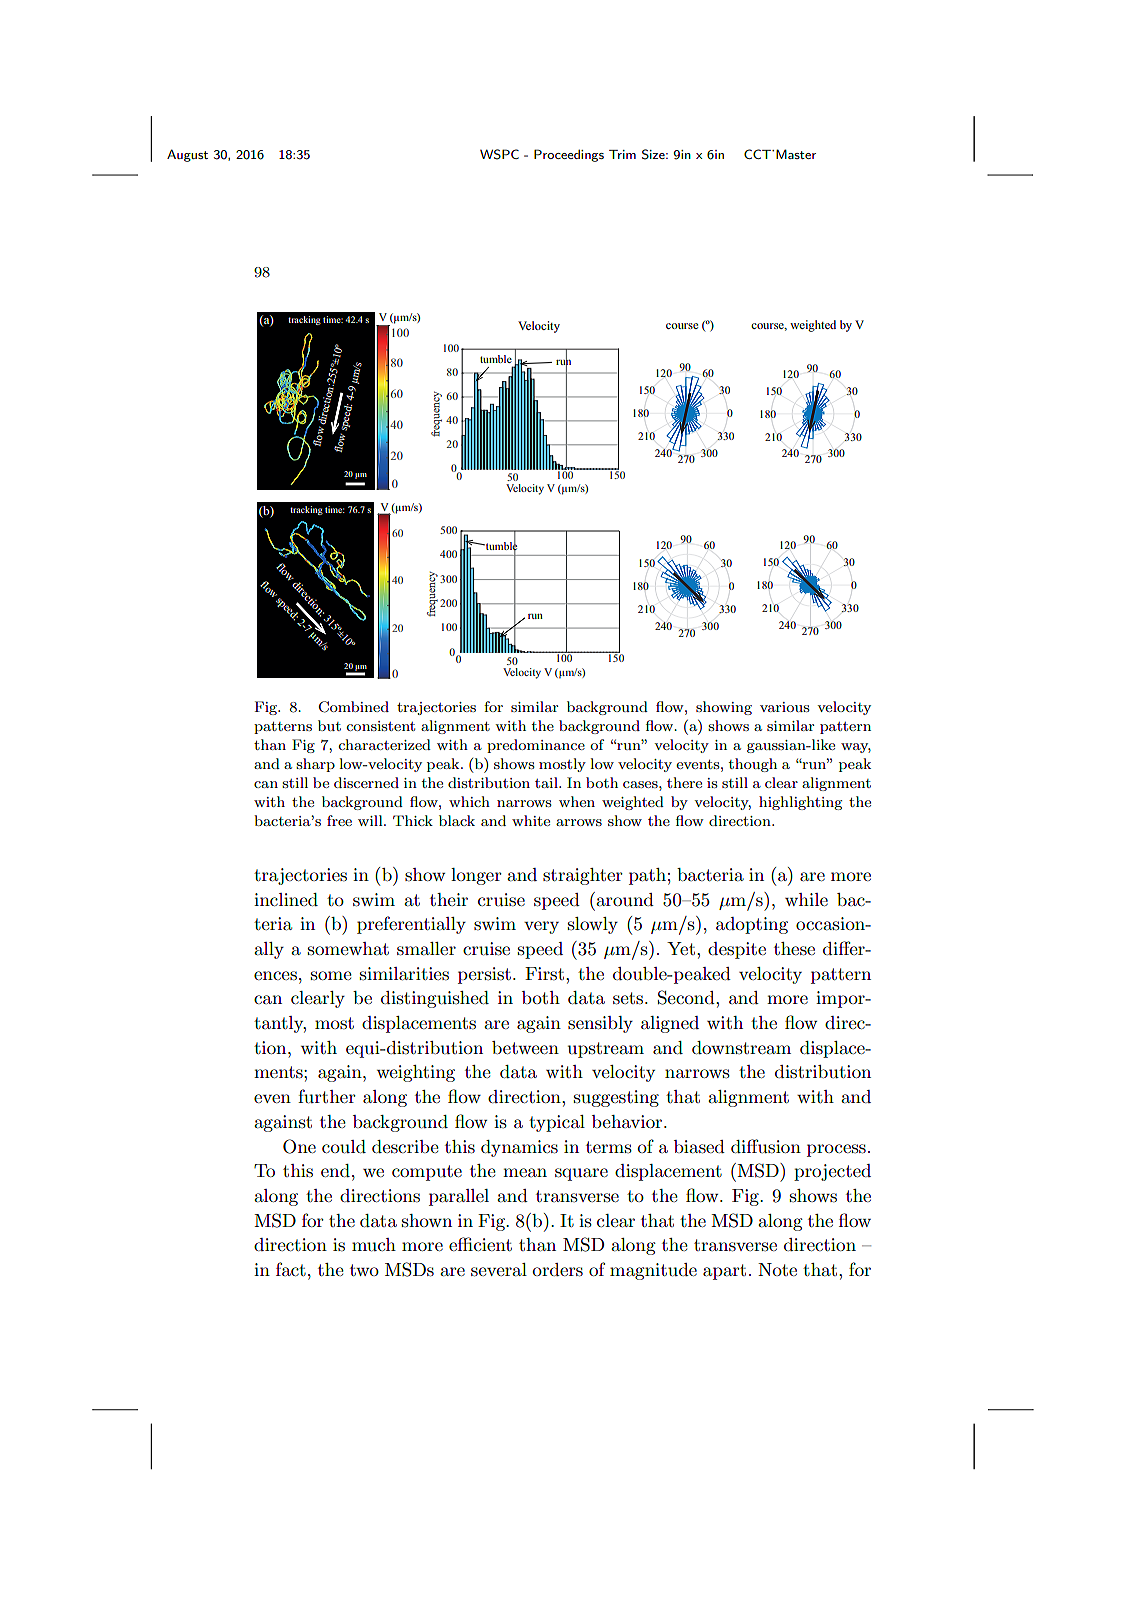 The width and height of the image is (1136, 1607). I want to click on August, so click(187, 155).
